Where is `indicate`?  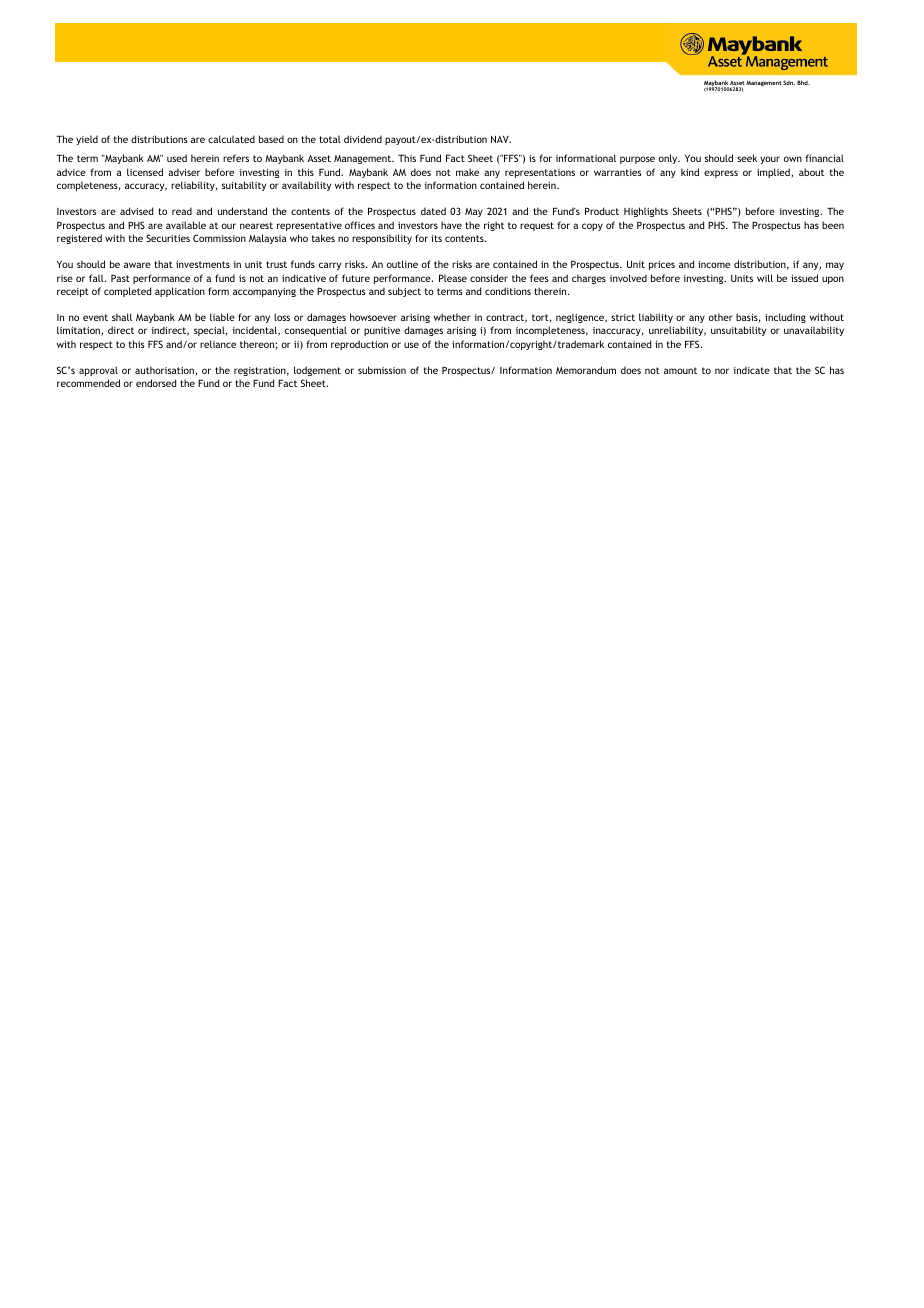
indicate is located at coordinates (752, 370).
